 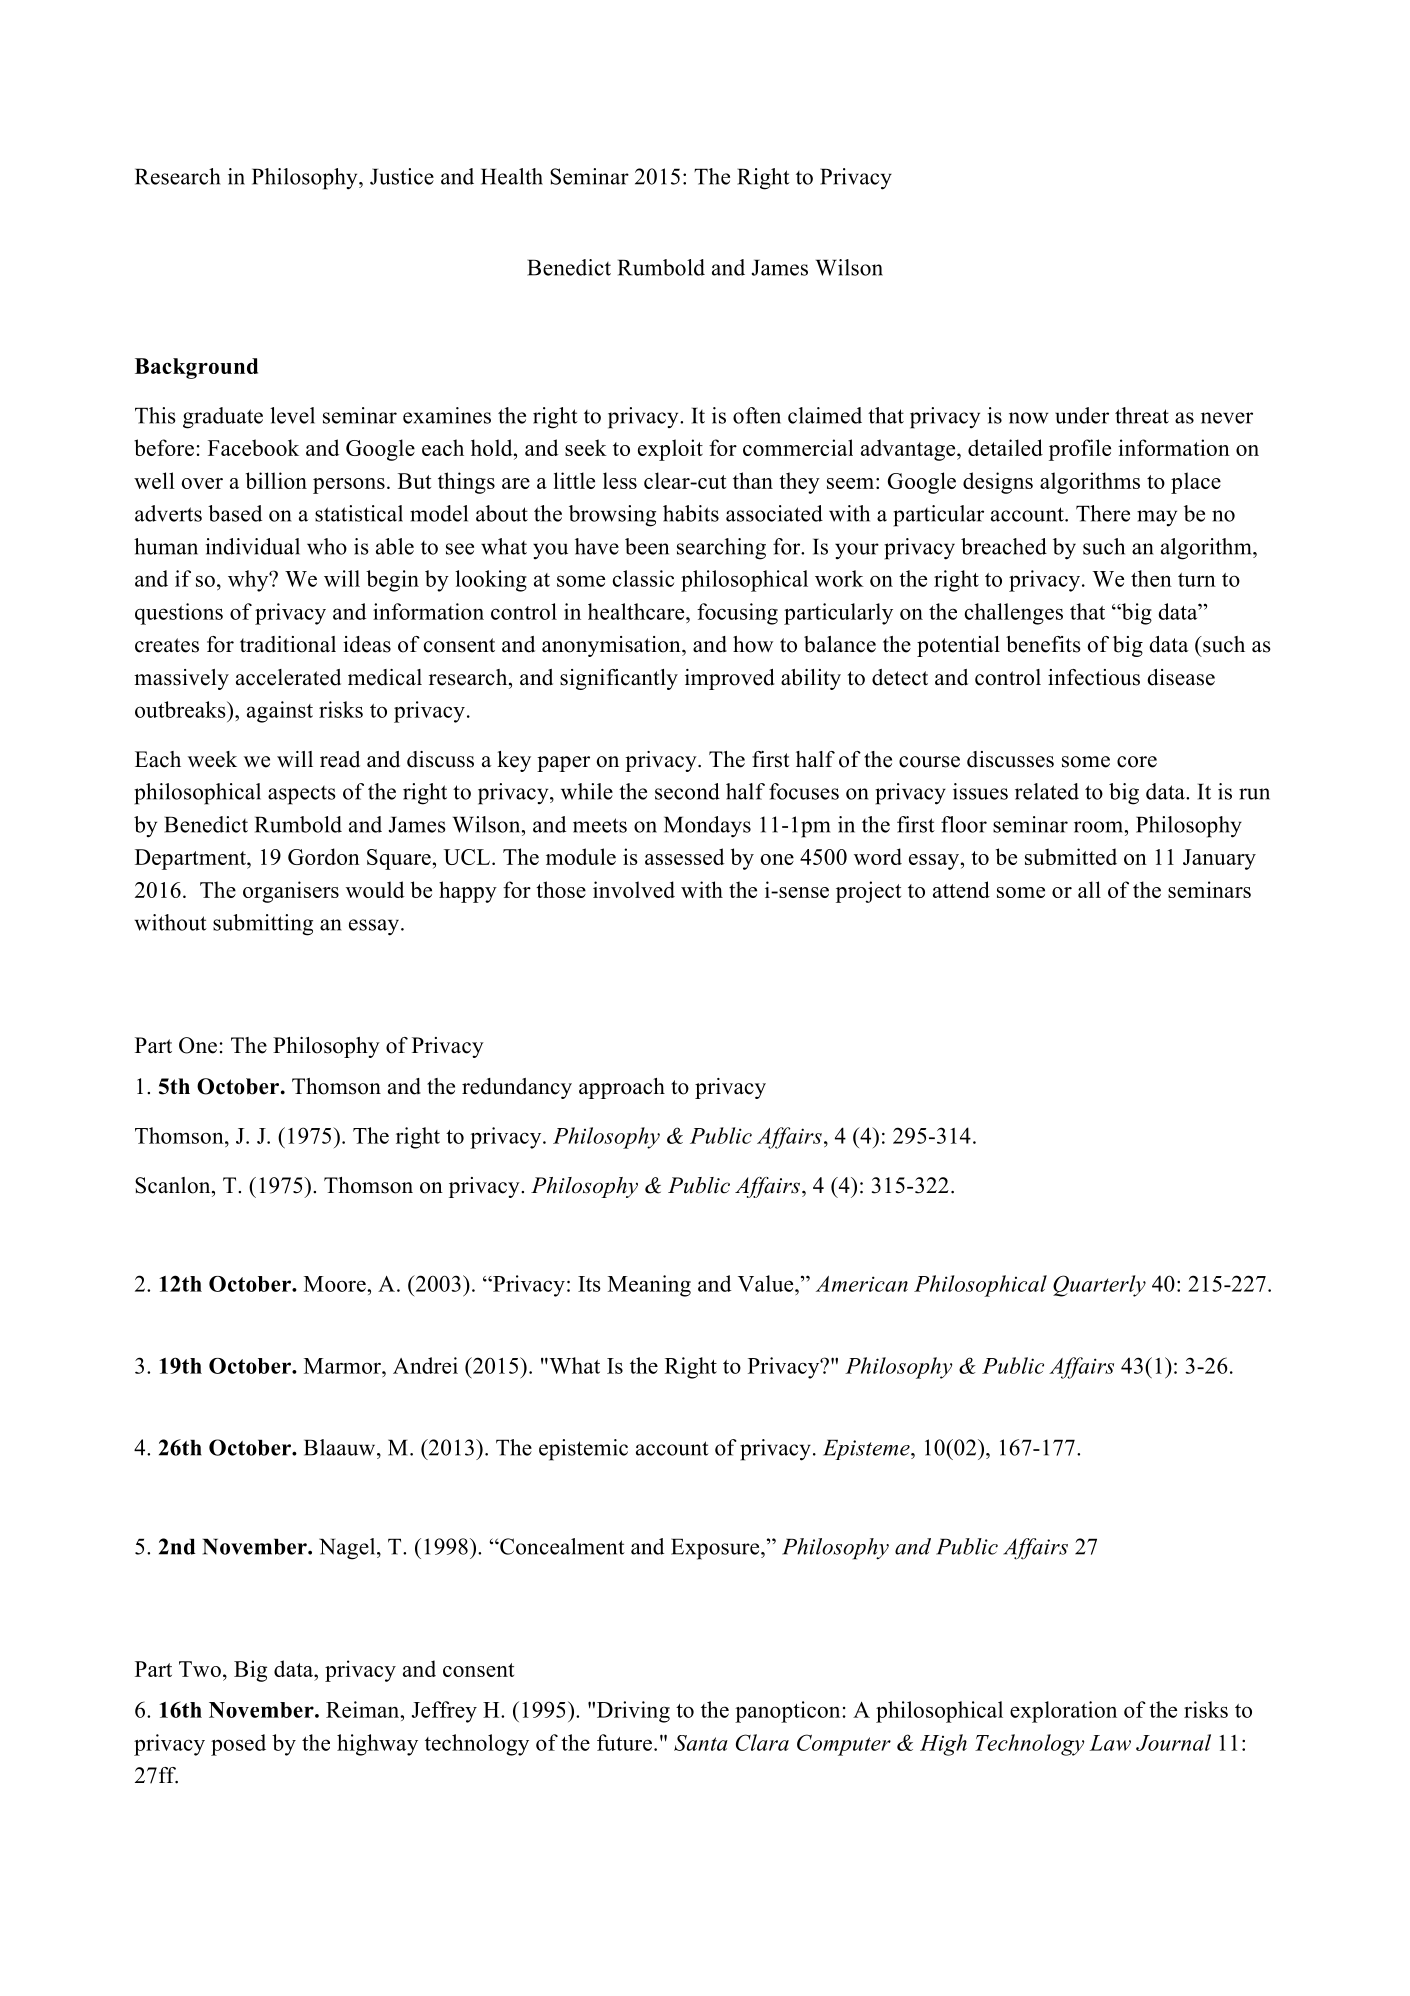 What do you see at coordinates (402, 176) in the screenshot?
I see `Justice` at bounding box center [402, 176].
